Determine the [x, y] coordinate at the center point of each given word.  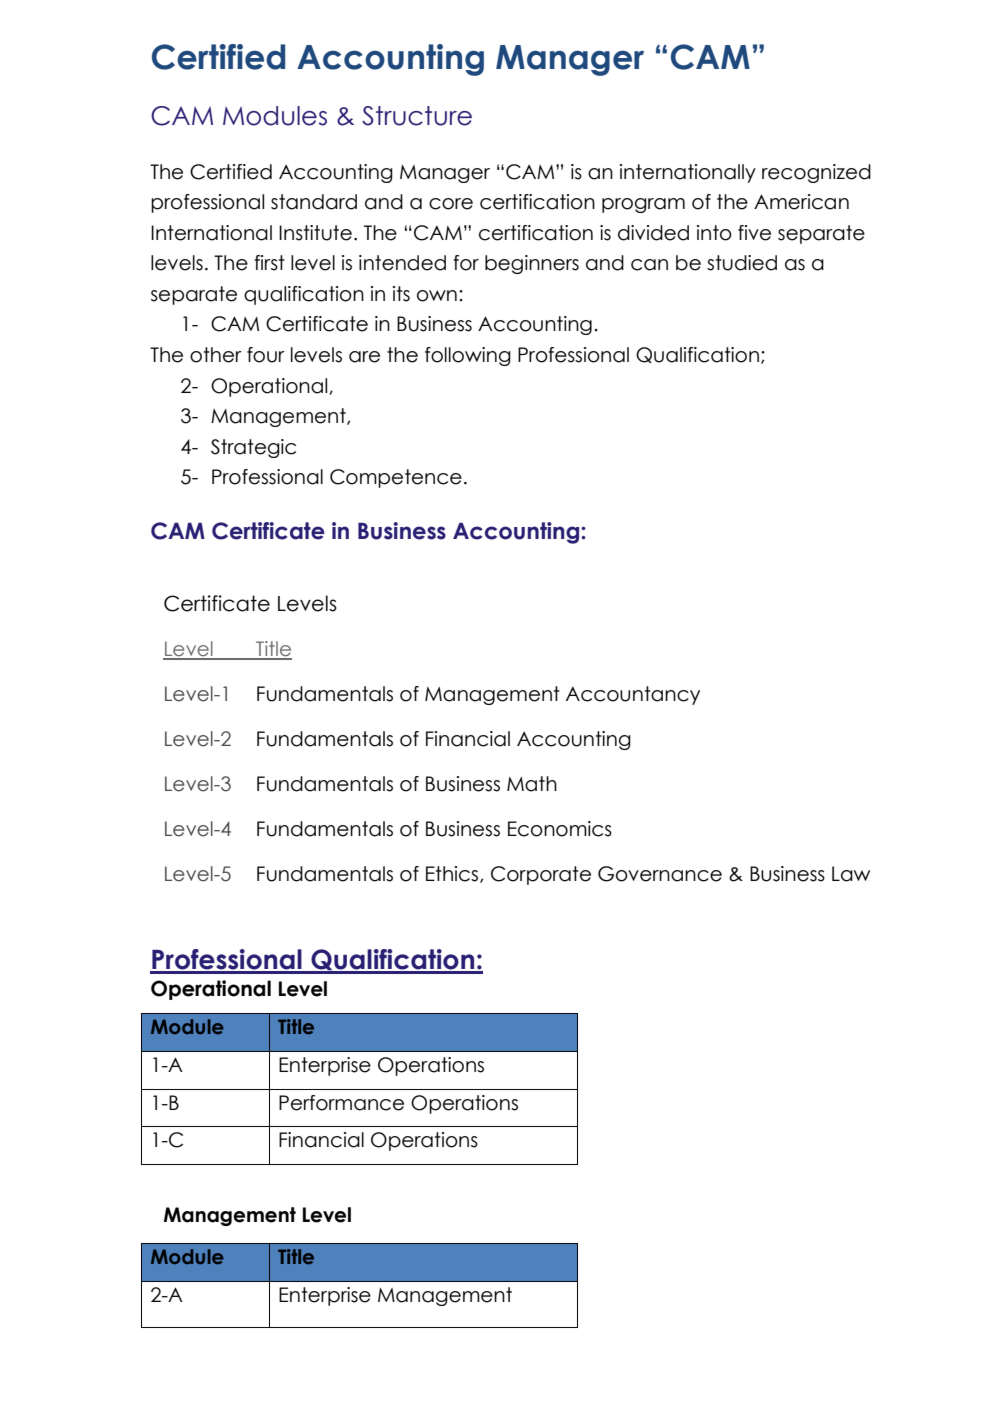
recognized [816, 173]
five [754, 233]
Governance [660, 874]
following [468, 356]
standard [314, 202]
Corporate [541, 875]
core [451, 204]
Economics [560, 829]
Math [532, 784]
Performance [341, 1103]
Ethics [453, 874]
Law [851, 874]
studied [742, 263]
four [266, 355]
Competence [396, 478]
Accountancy [633, 695]
